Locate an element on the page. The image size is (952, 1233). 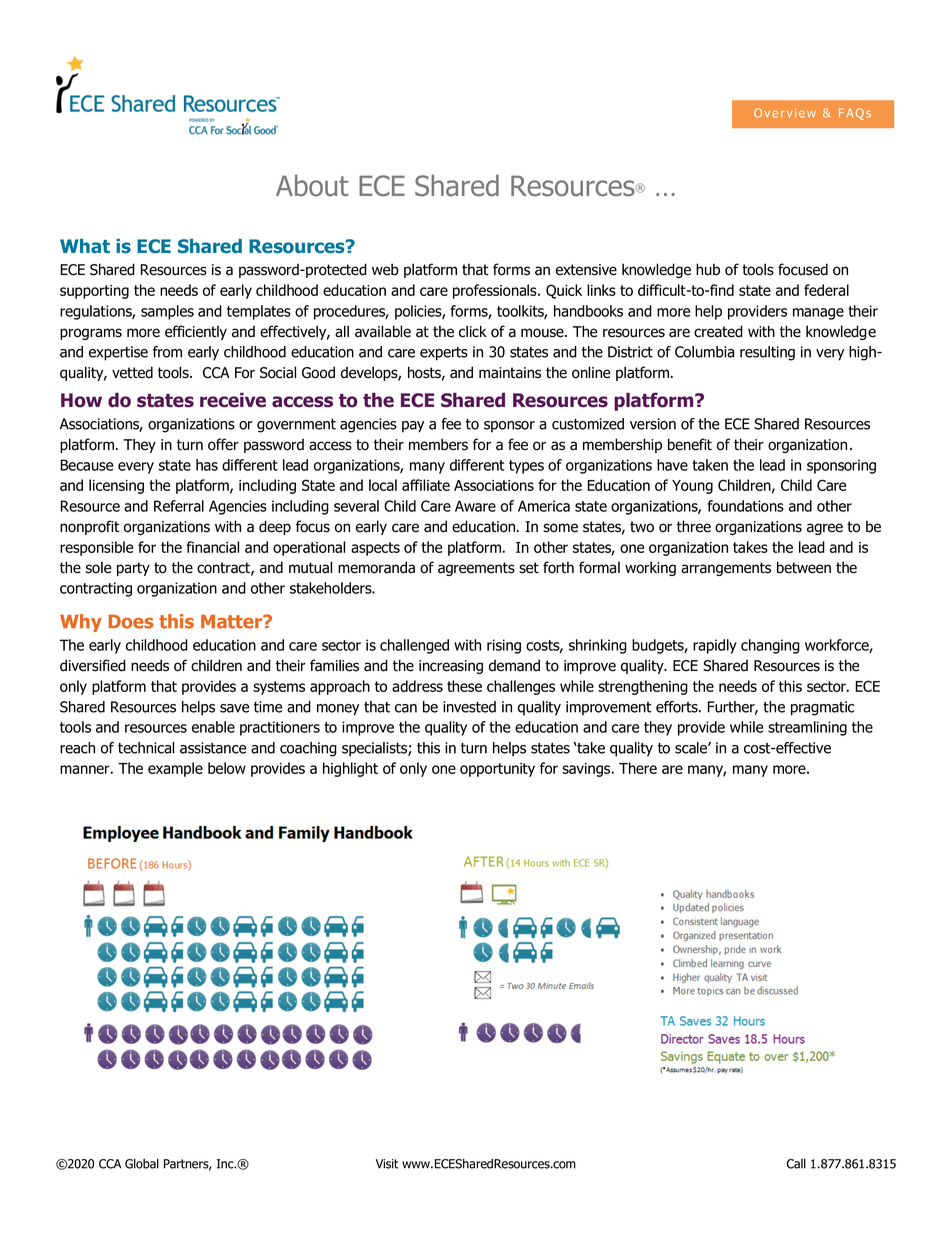
challenged is located at coordinates (414, 646).
